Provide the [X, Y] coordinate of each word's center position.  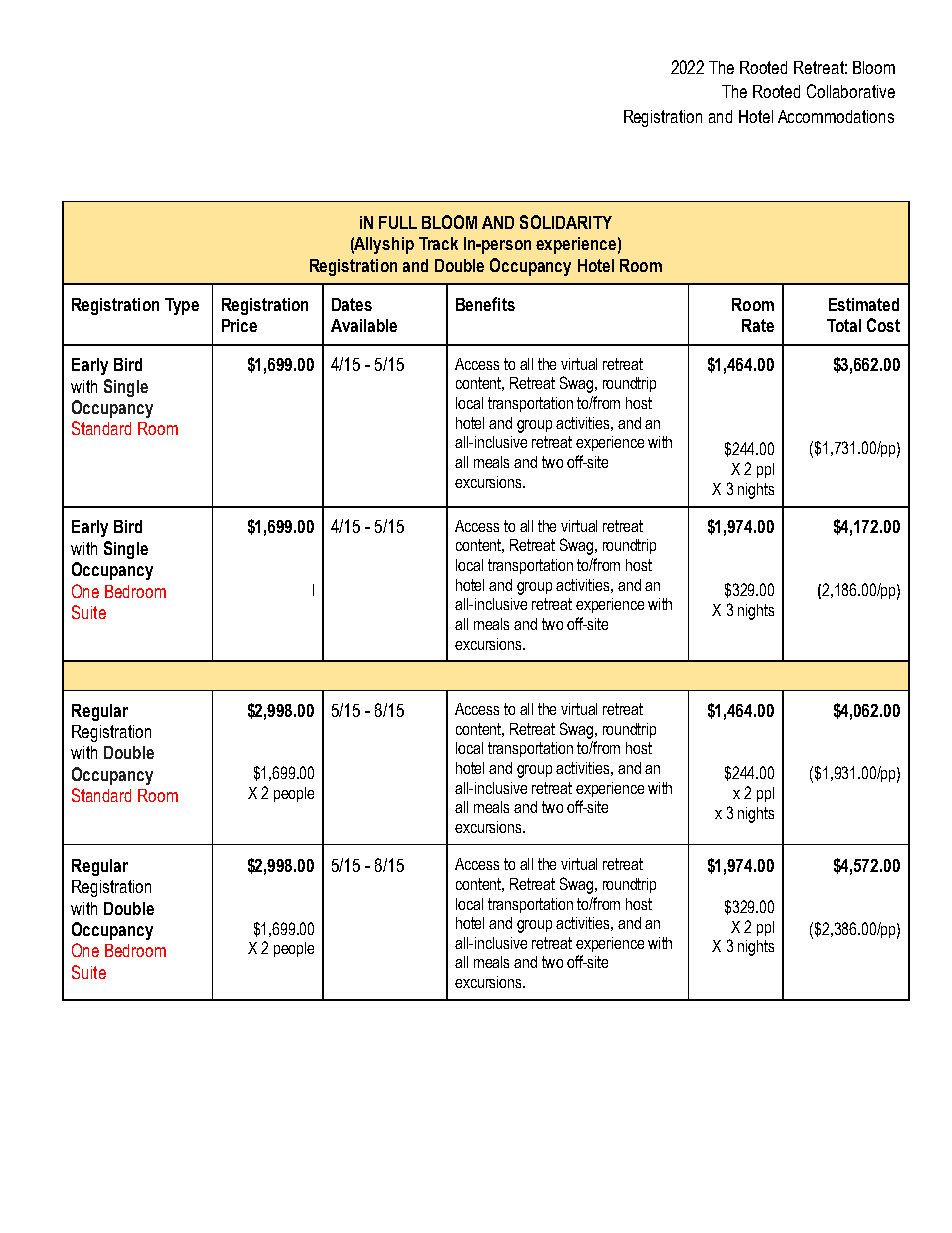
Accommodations [836, 116]
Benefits [485, 304]
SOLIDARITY [566, 222]
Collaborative [851, 91]
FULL [398, 222]
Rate [758, 325]
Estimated [864, 304]
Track [438, 243]
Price [239, 325]
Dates [352, 304]
